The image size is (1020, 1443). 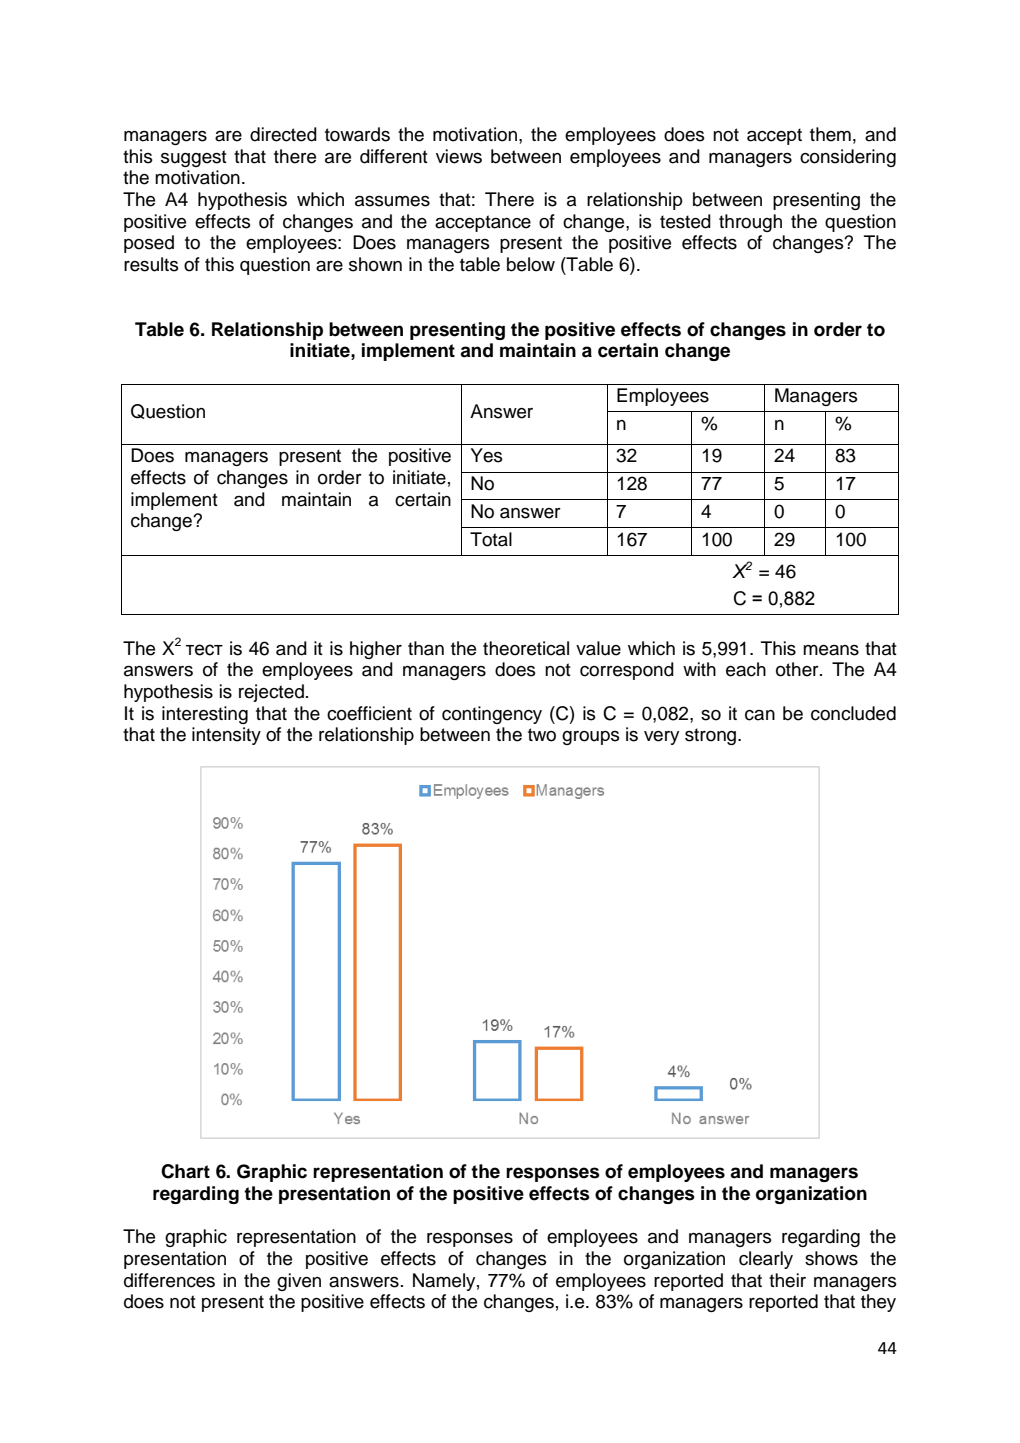 I want to click on given, so click(x=299, y=1282).
